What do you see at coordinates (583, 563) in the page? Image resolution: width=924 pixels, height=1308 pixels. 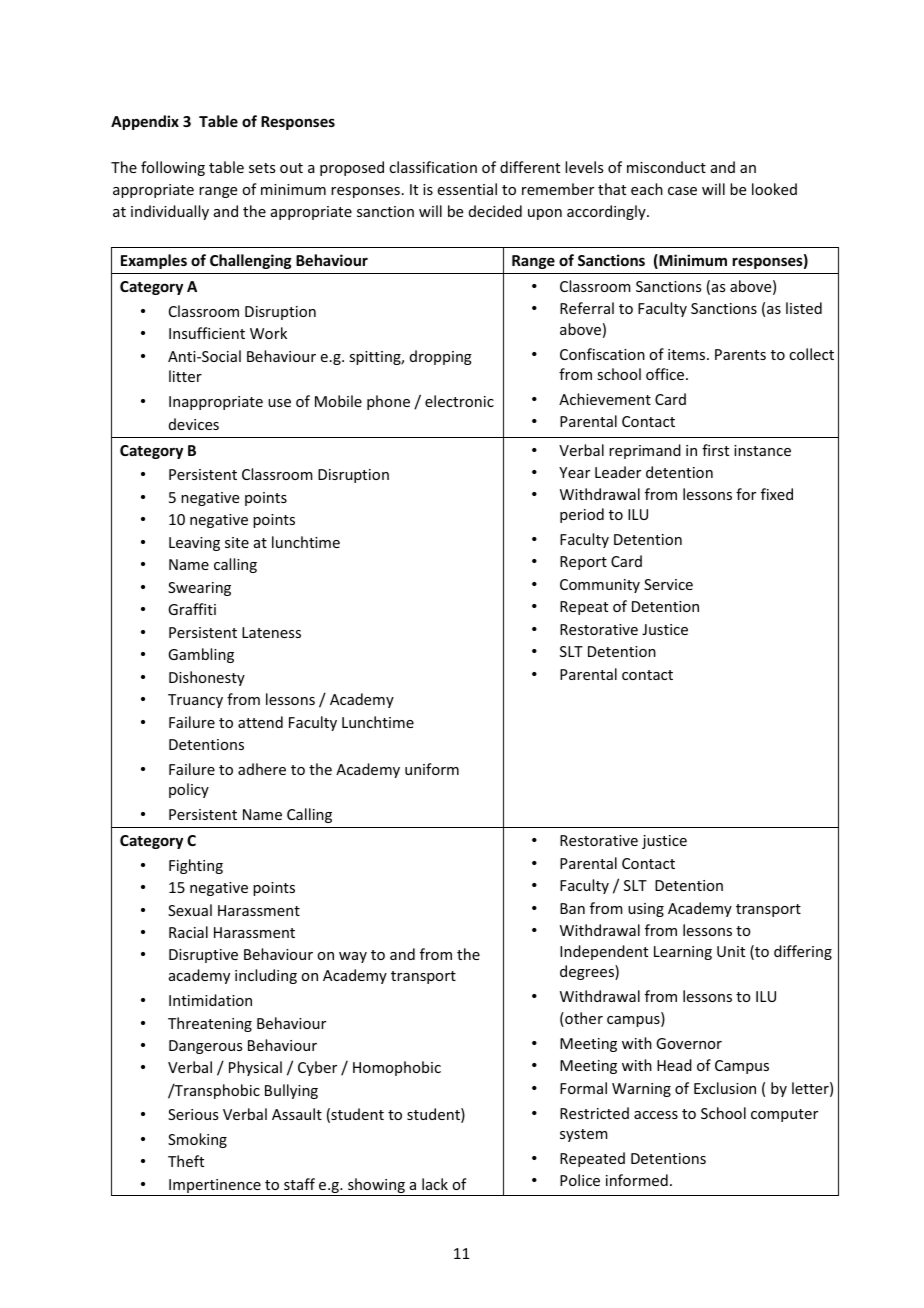 I see `Report` at bounding box center [583, 563].
